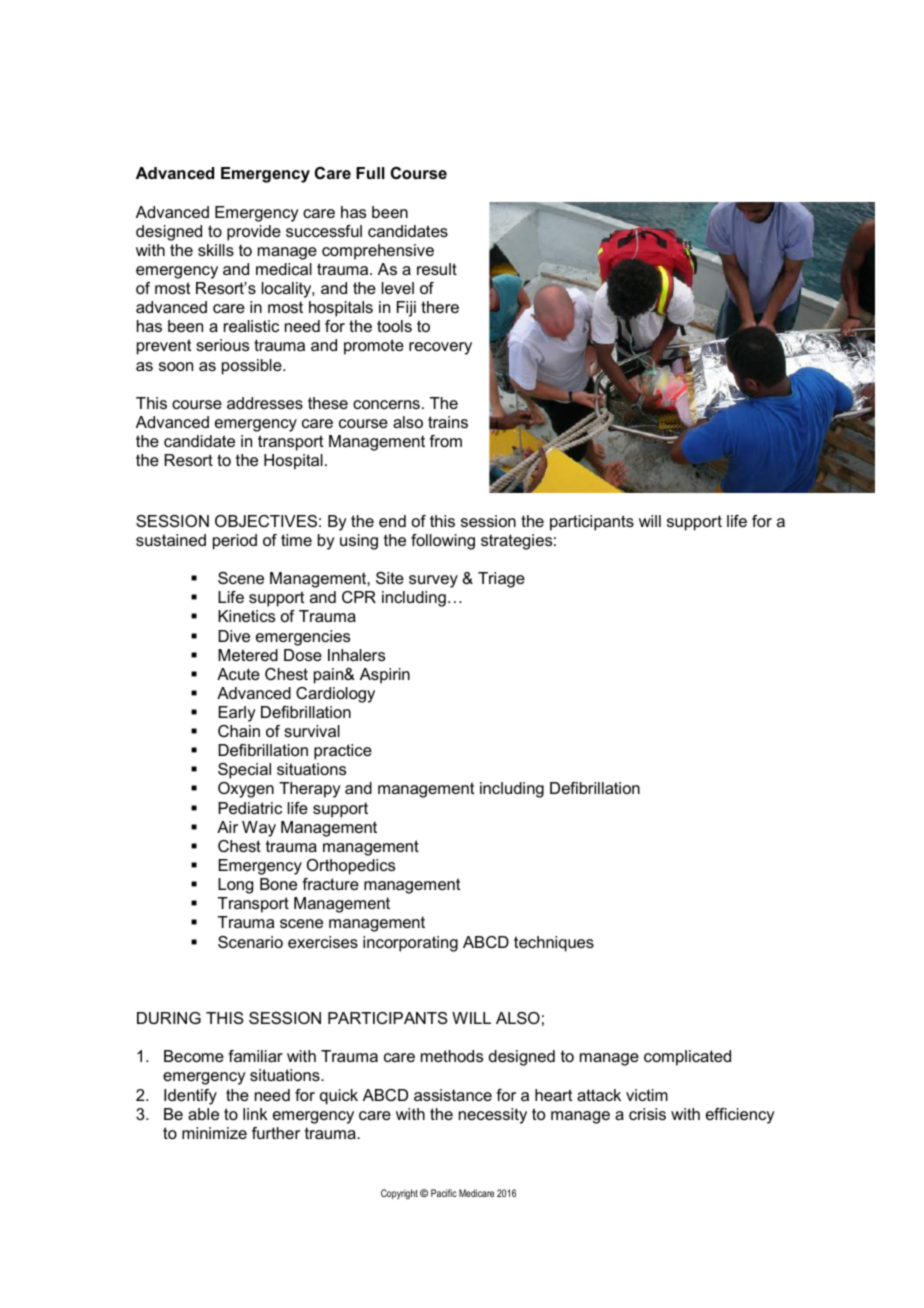 The image size is (924, 1308). What do you see at coordinates (443, 542) in the document?
I see `following` at bounding box center [443, 542].
